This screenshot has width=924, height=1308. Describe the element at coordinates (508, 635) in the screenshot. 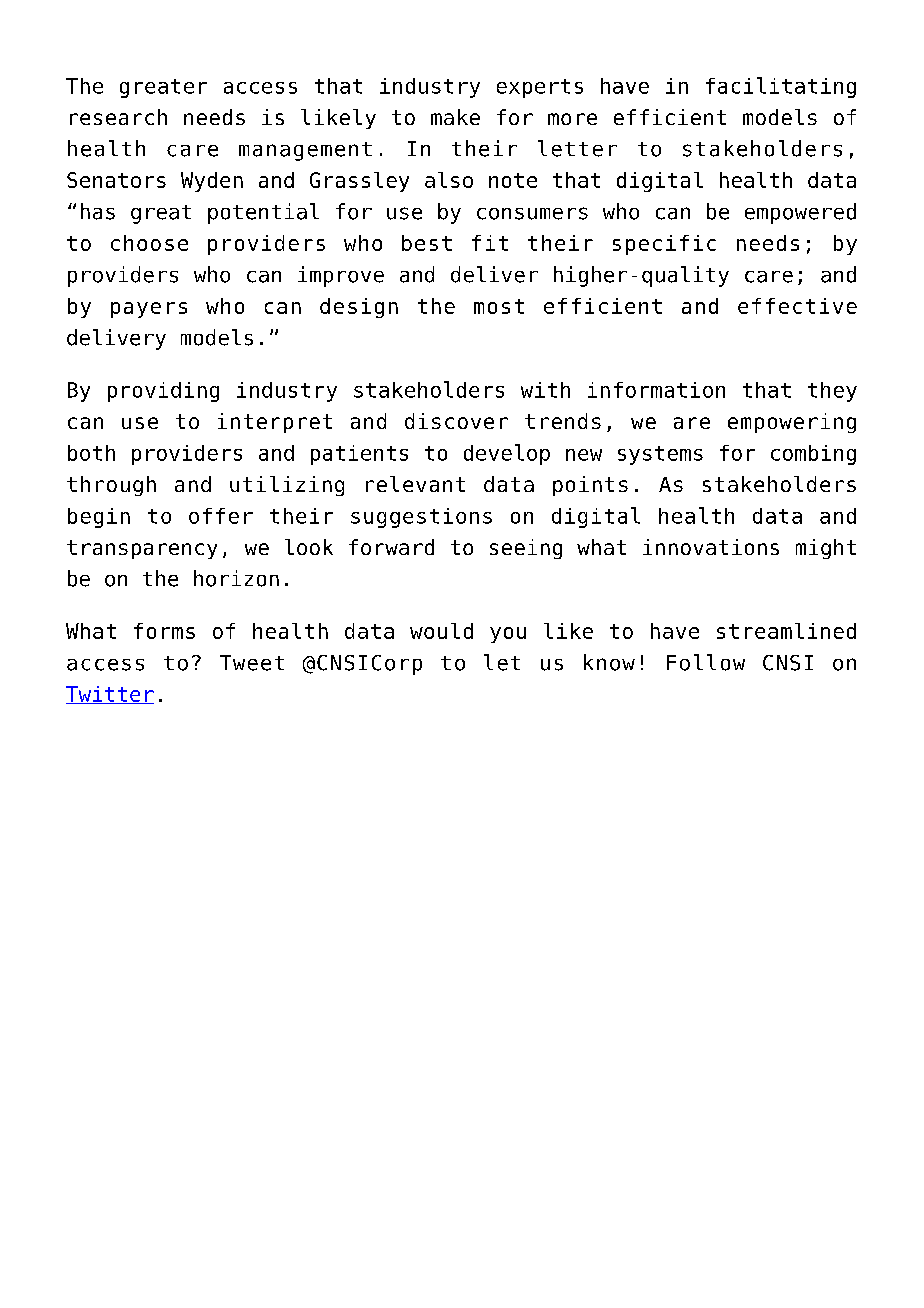

I see `you` at that location.
